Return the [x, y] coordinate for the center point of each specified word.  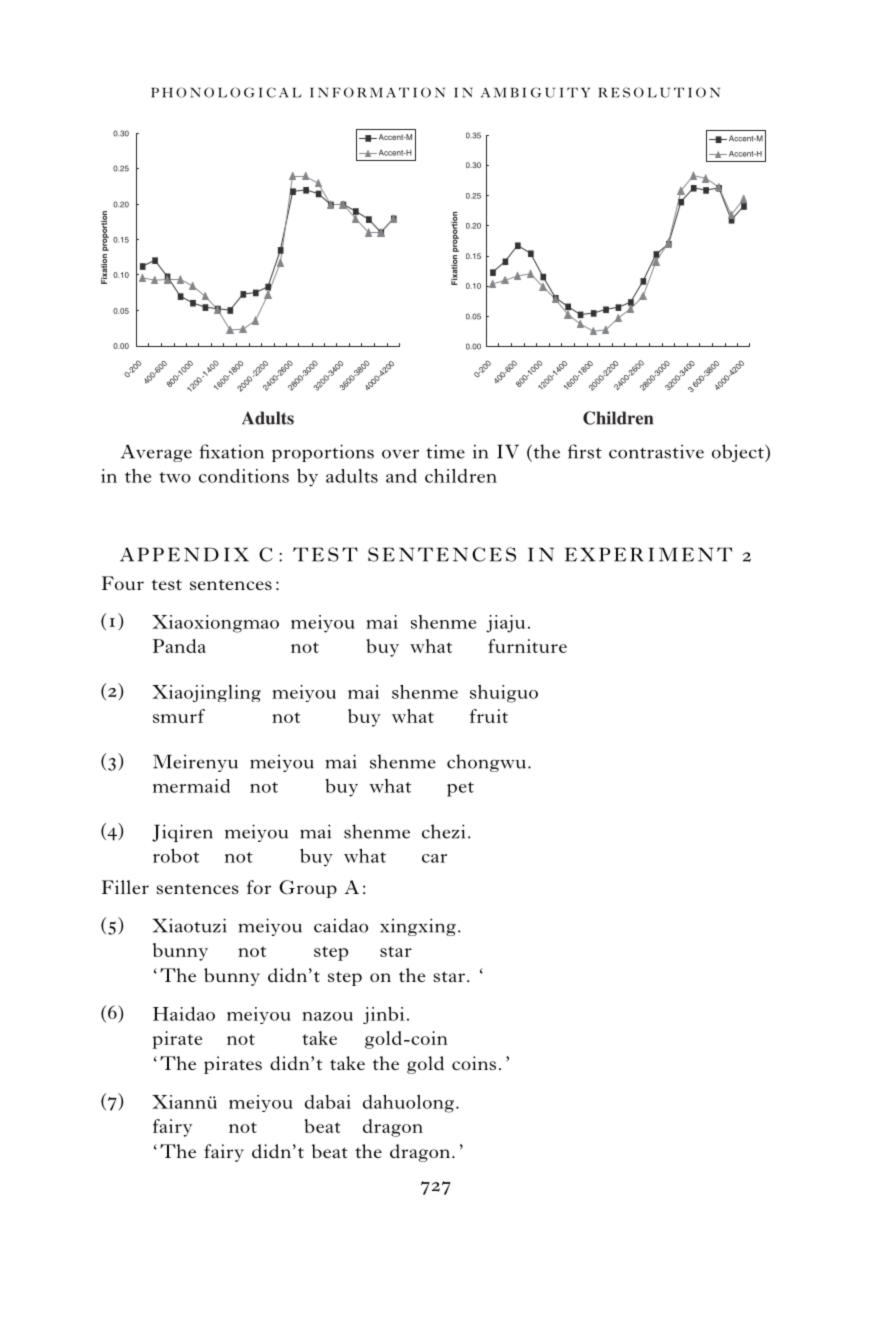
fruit [489, 716]
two [175, 477]
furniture [527, 646]
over [400, 454]
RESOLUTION [659, 92]
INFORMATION [377, 92]
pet [460, 789]
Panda [179, 646]
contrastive [656, 451]
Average [156, 453]
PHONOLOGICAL [226, 92]
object [739, 453]
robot [176, 856]
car [434, 858]
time [445, 451]
